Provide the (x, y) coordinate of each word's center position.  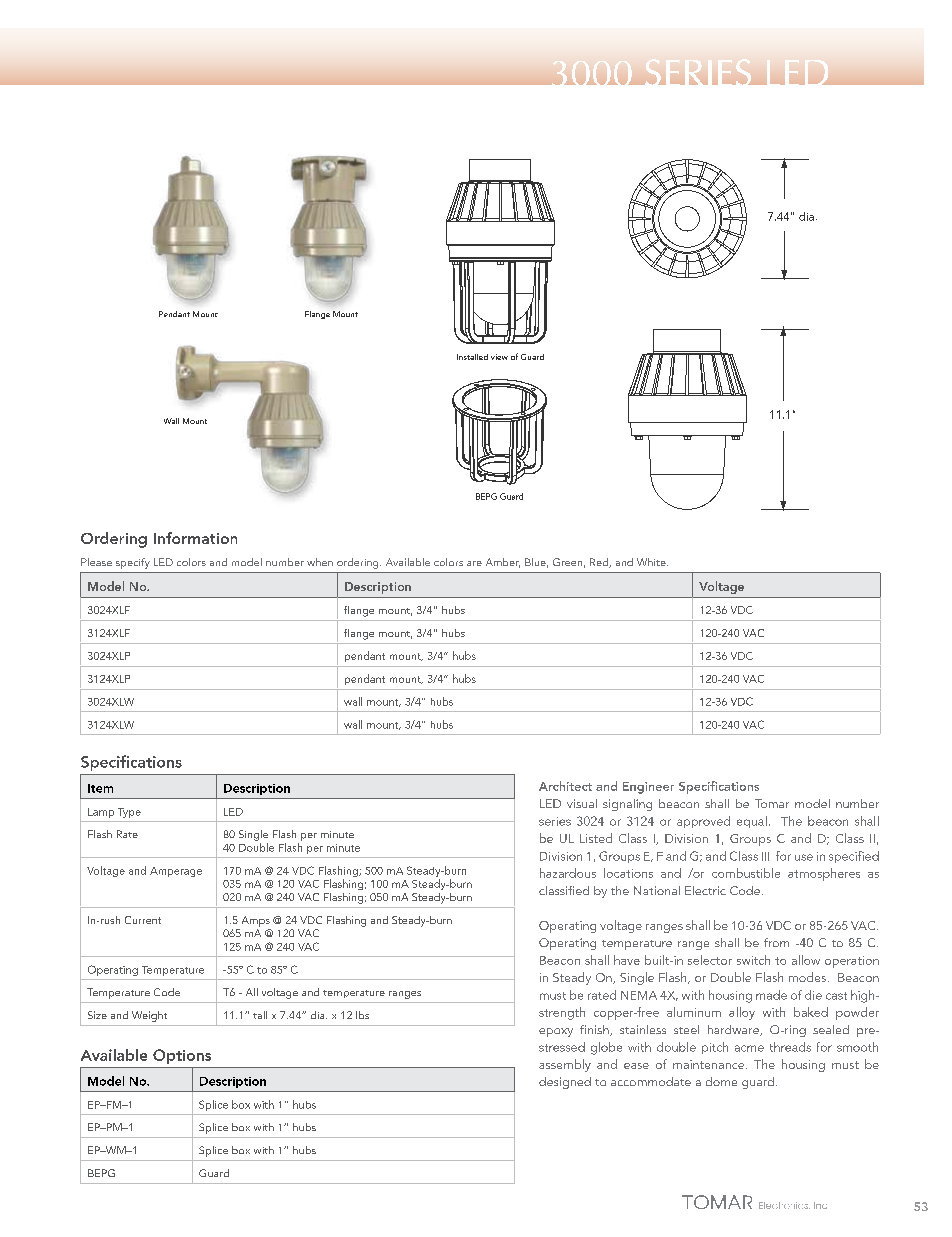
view (499, 357)
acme (749, 1048)
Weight (149, 1016)
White (652, 562)
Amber (503, 563)
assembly (565, 1065)
